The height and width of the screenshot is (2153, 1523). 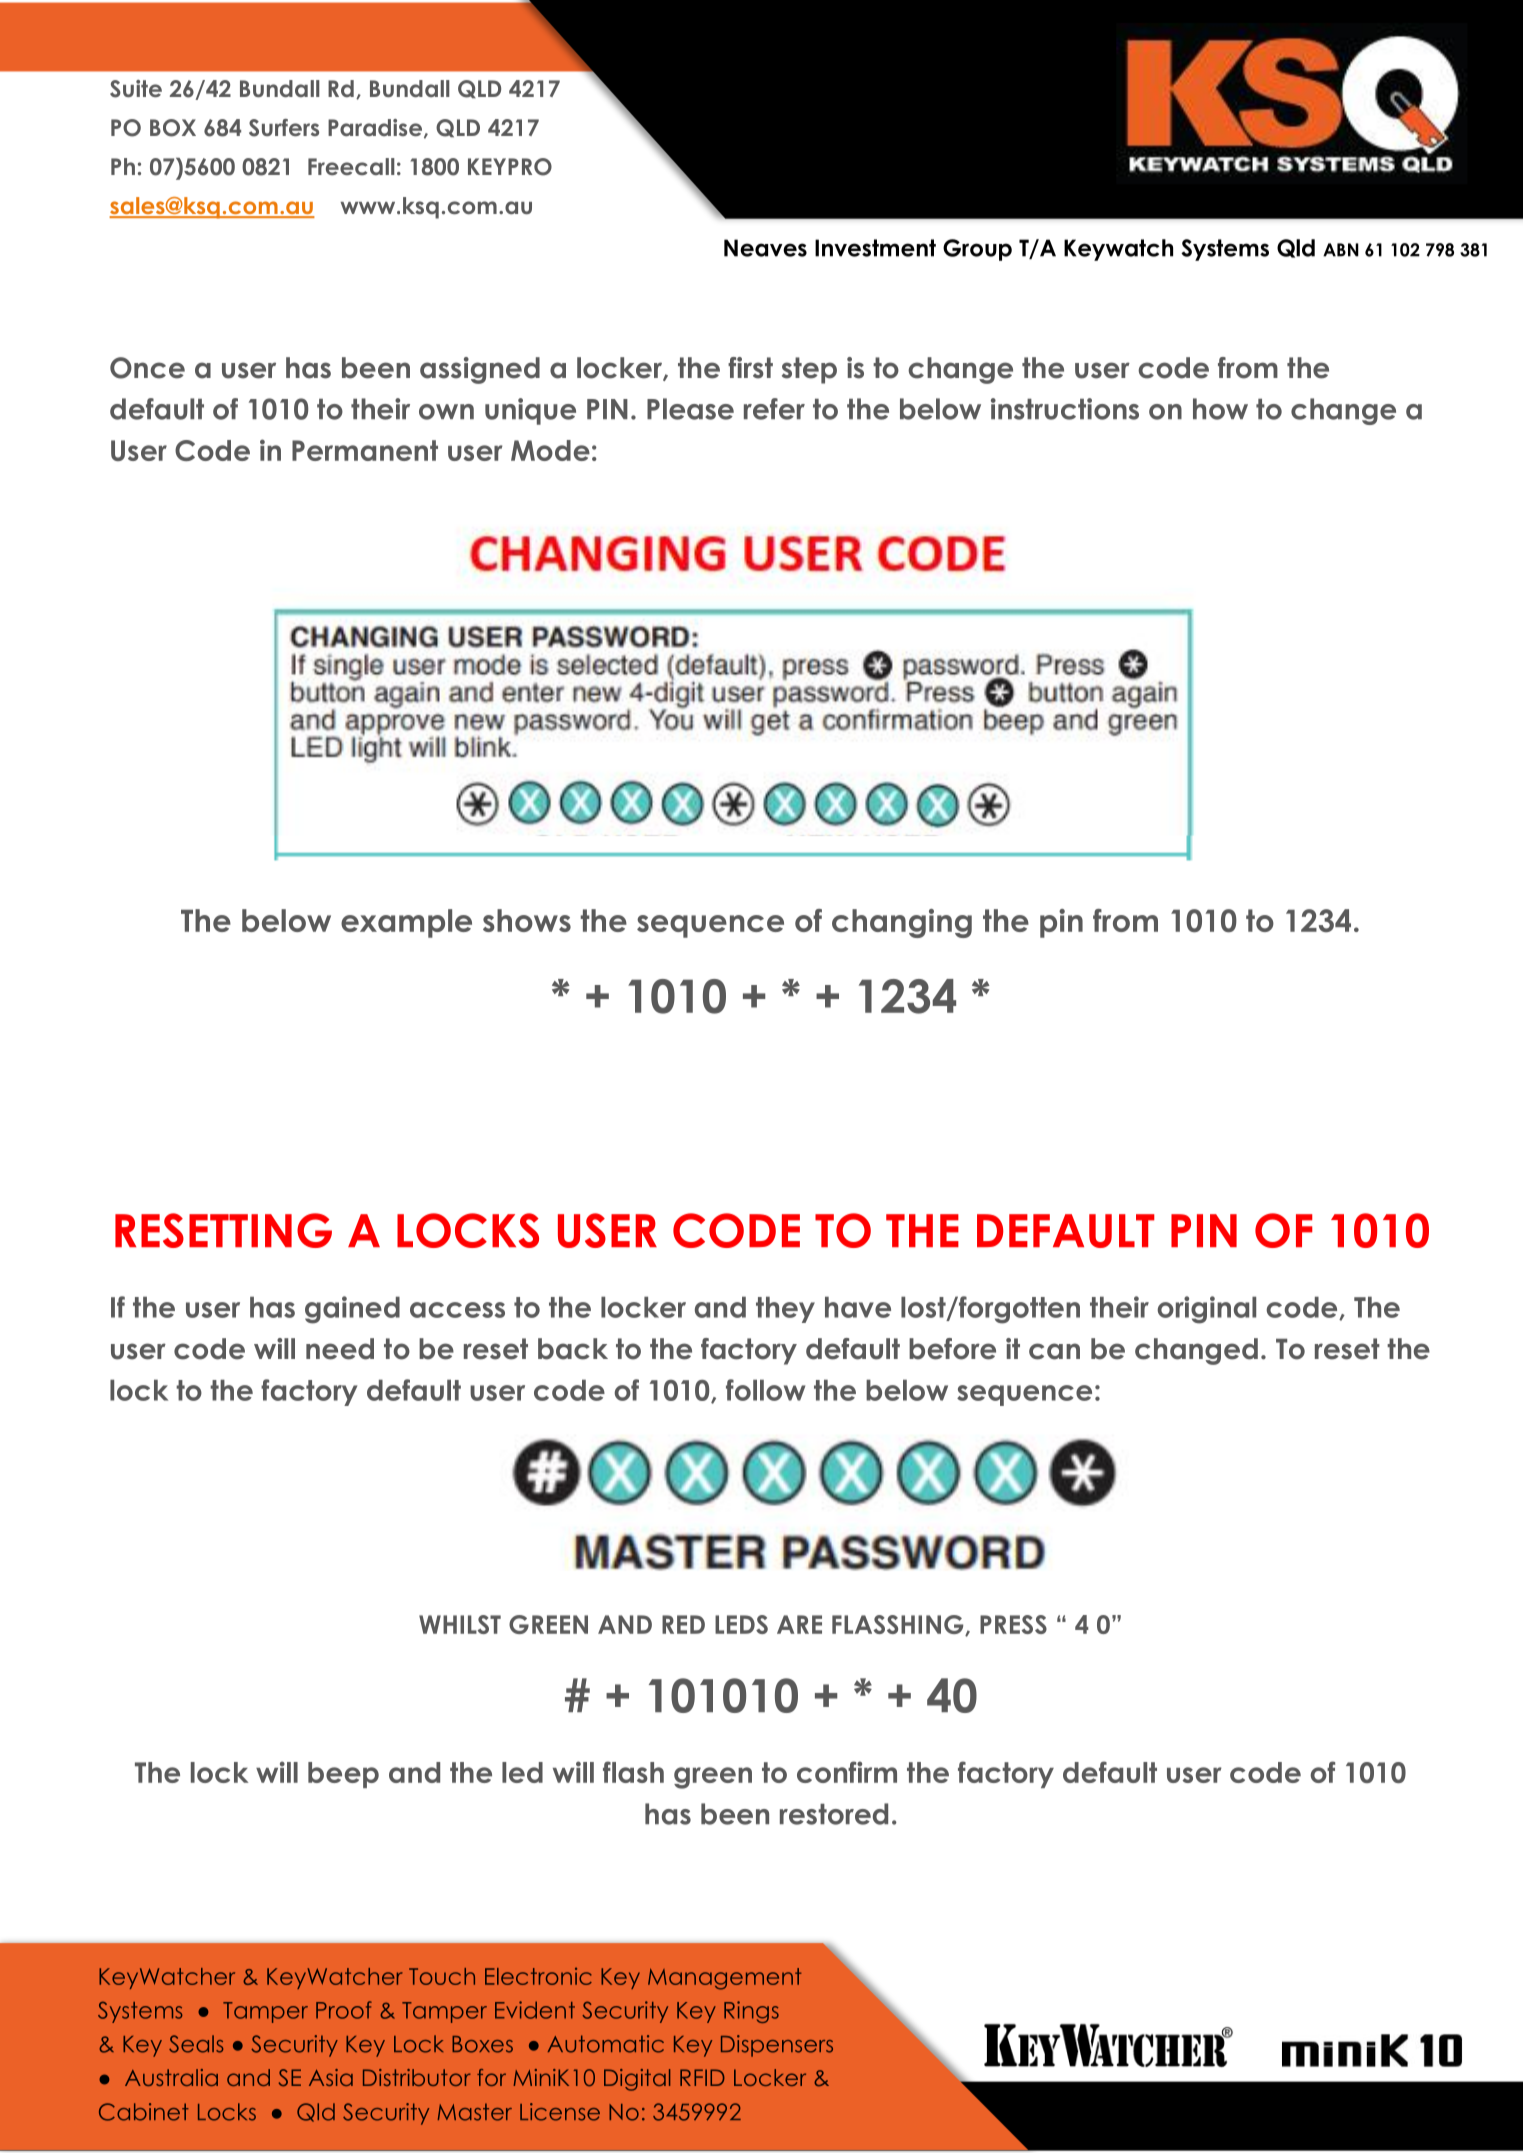 I want to click on Neaves, so click(x=765, y=248).
